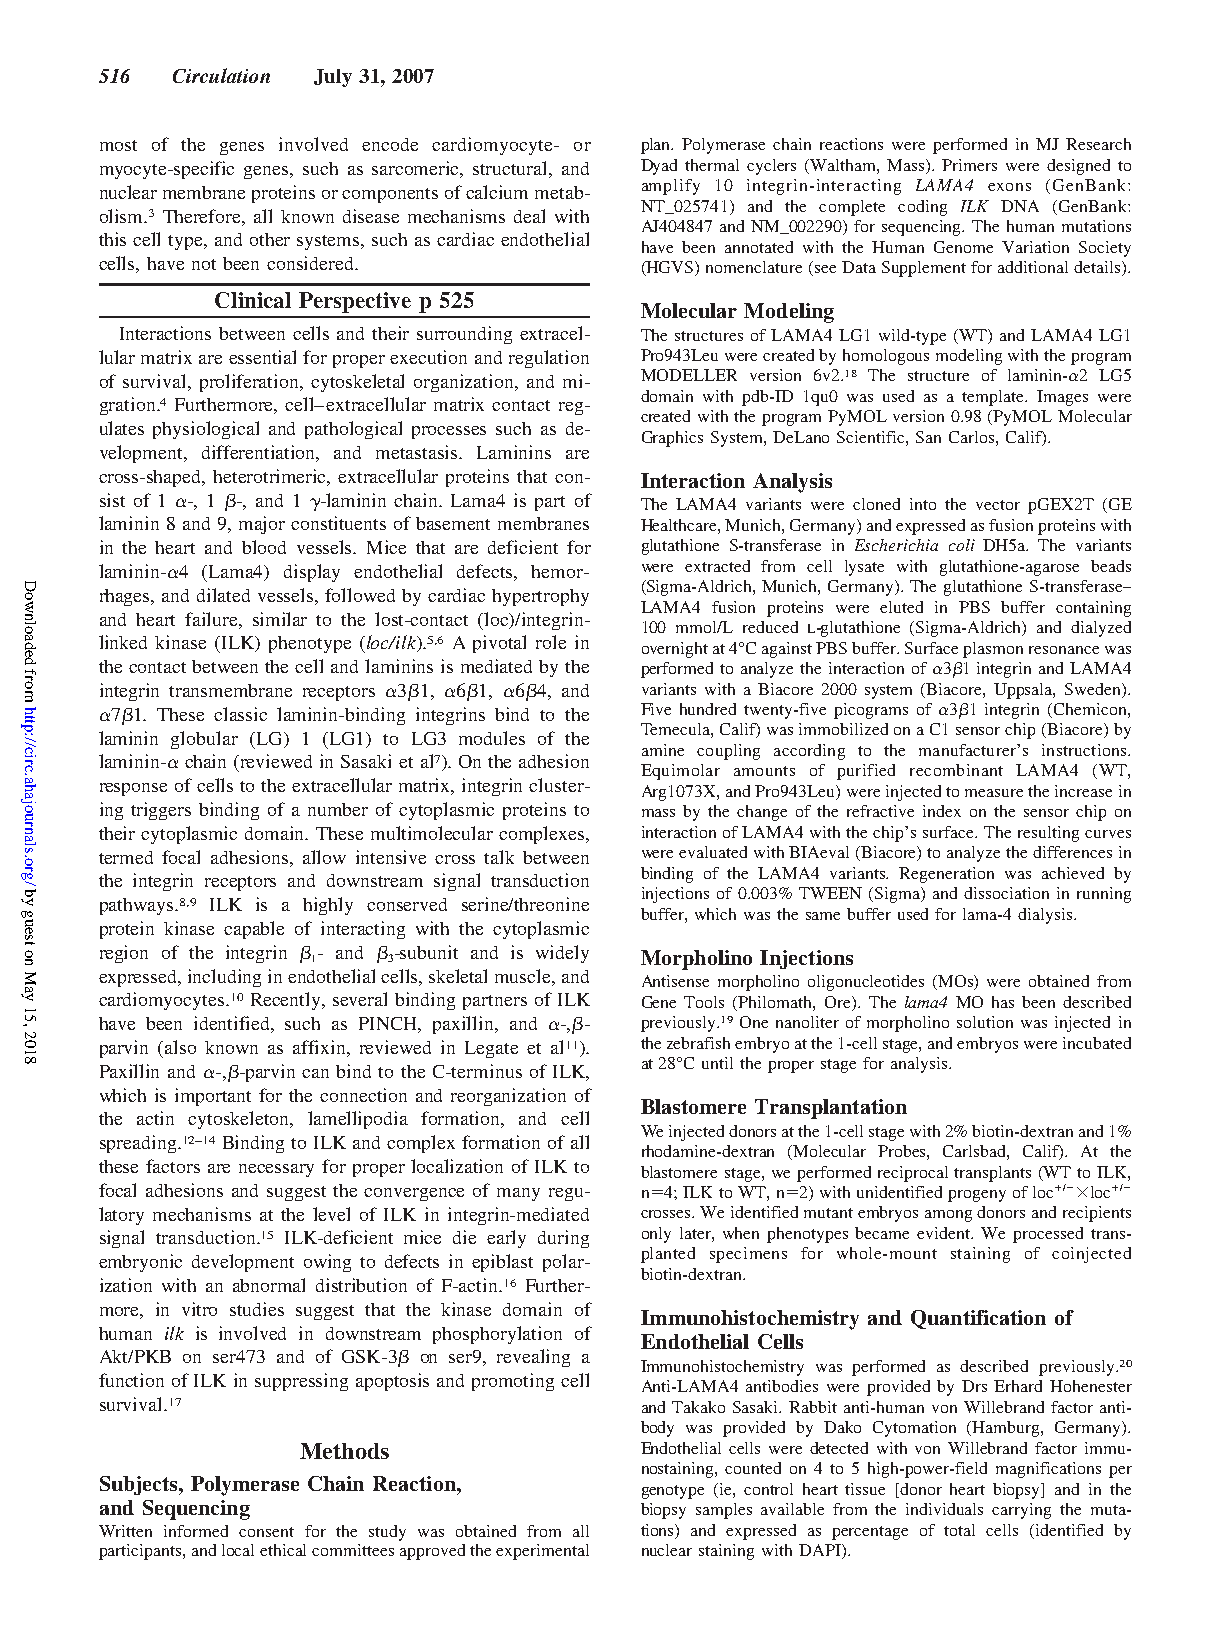 The image size is (1228, 1643). What do you see at coordinates (985, 1022) in the screenshot?
I see `solution` at bounding box center [985, 1022].
